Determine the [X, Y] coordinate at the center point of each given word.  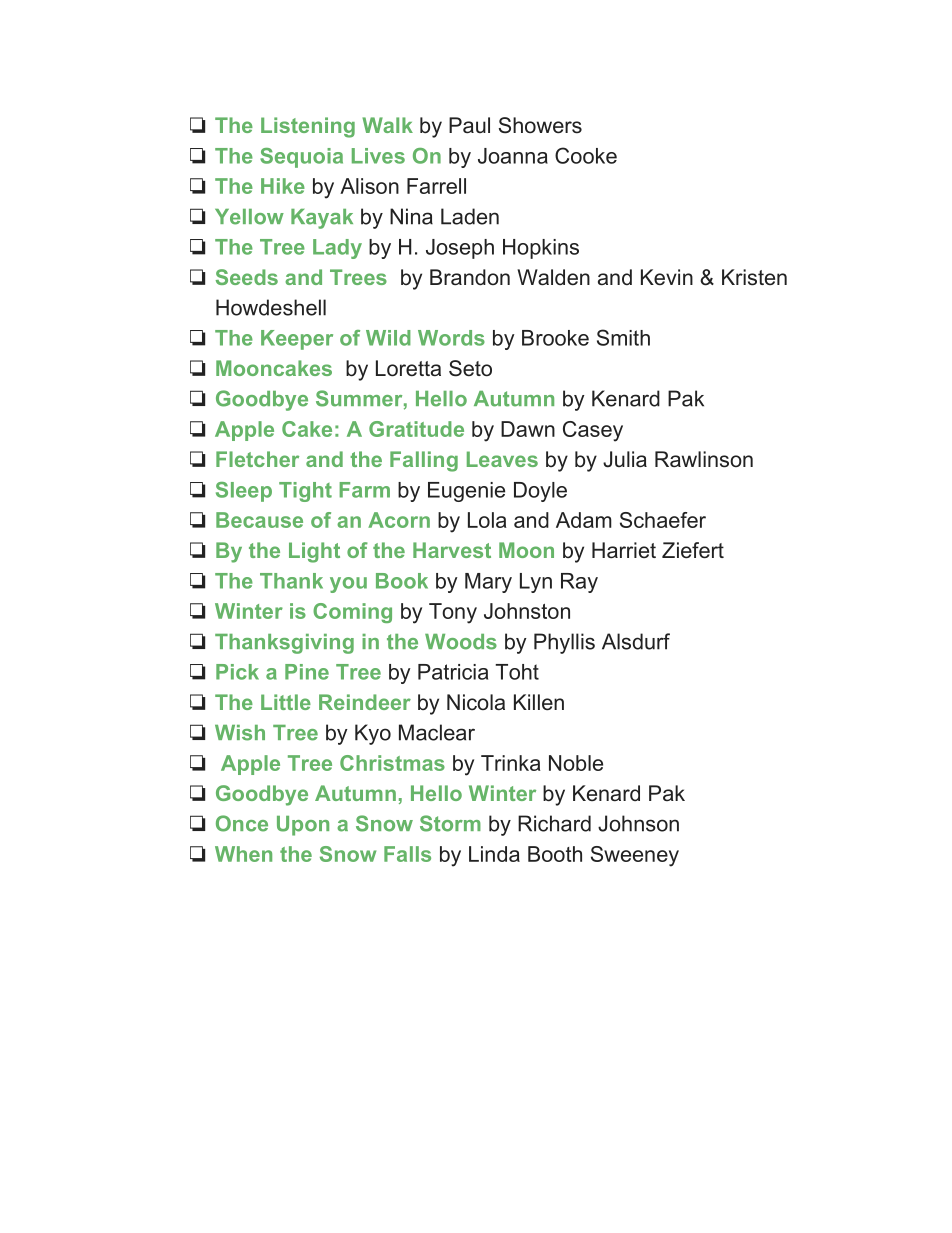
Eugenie [466, 492]
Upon [303, 826]
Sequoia [301, 158]
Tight [305, 492]
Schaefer [663, 520]
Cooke [586, 155]
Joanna [513, 156]
